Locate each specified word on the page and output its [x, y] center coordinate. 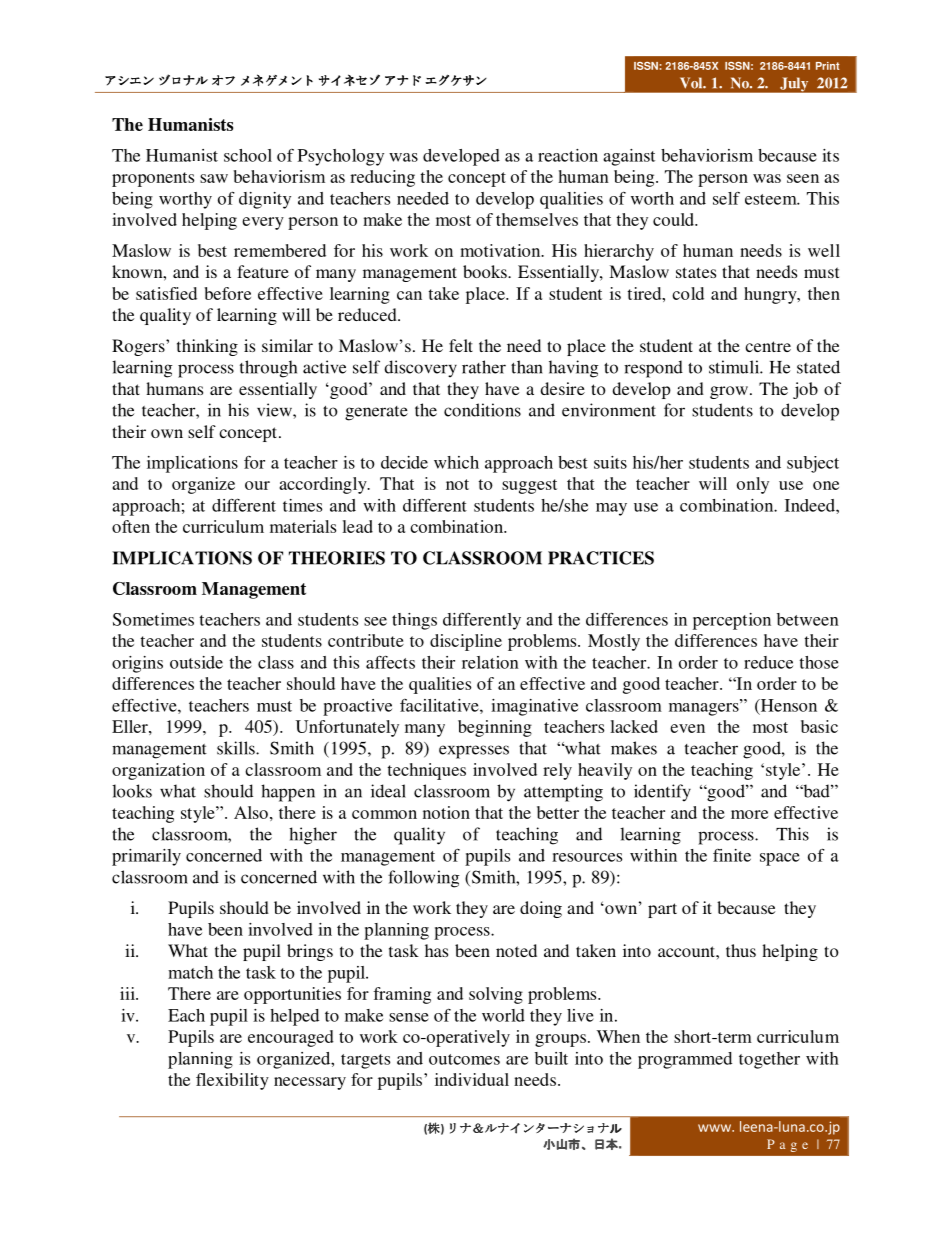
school [248, 155]
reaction [568, 155]
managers [705, 708]
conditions [482, 410]
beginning [495, 728]
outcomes [464, 1059]
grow [730, 392]
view [275, 410]
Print [827, 66]
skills [237, 748]
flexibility [232, 1081]
